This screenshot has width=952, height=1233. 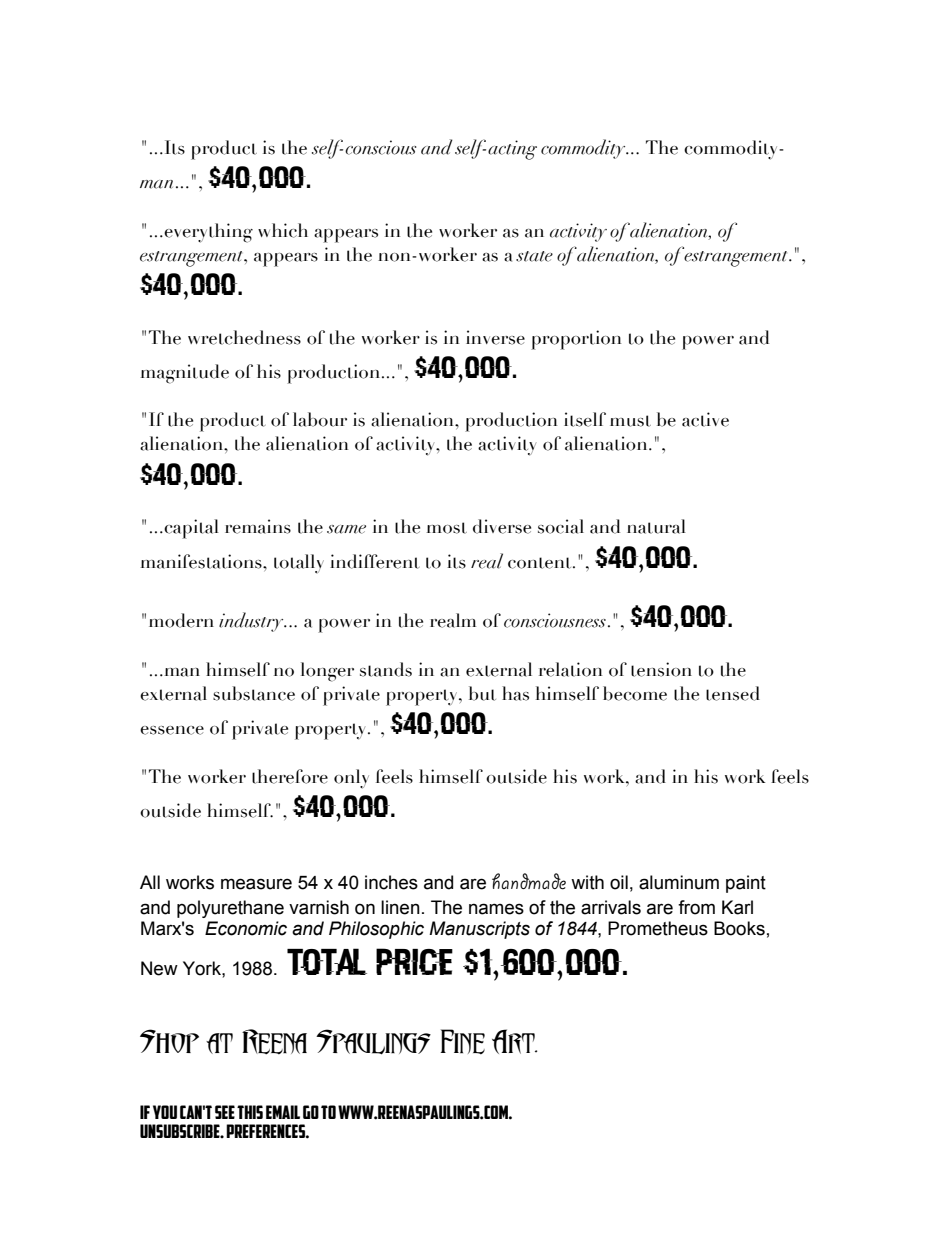 I want to click on proportion, so click(x=576, y=340).
